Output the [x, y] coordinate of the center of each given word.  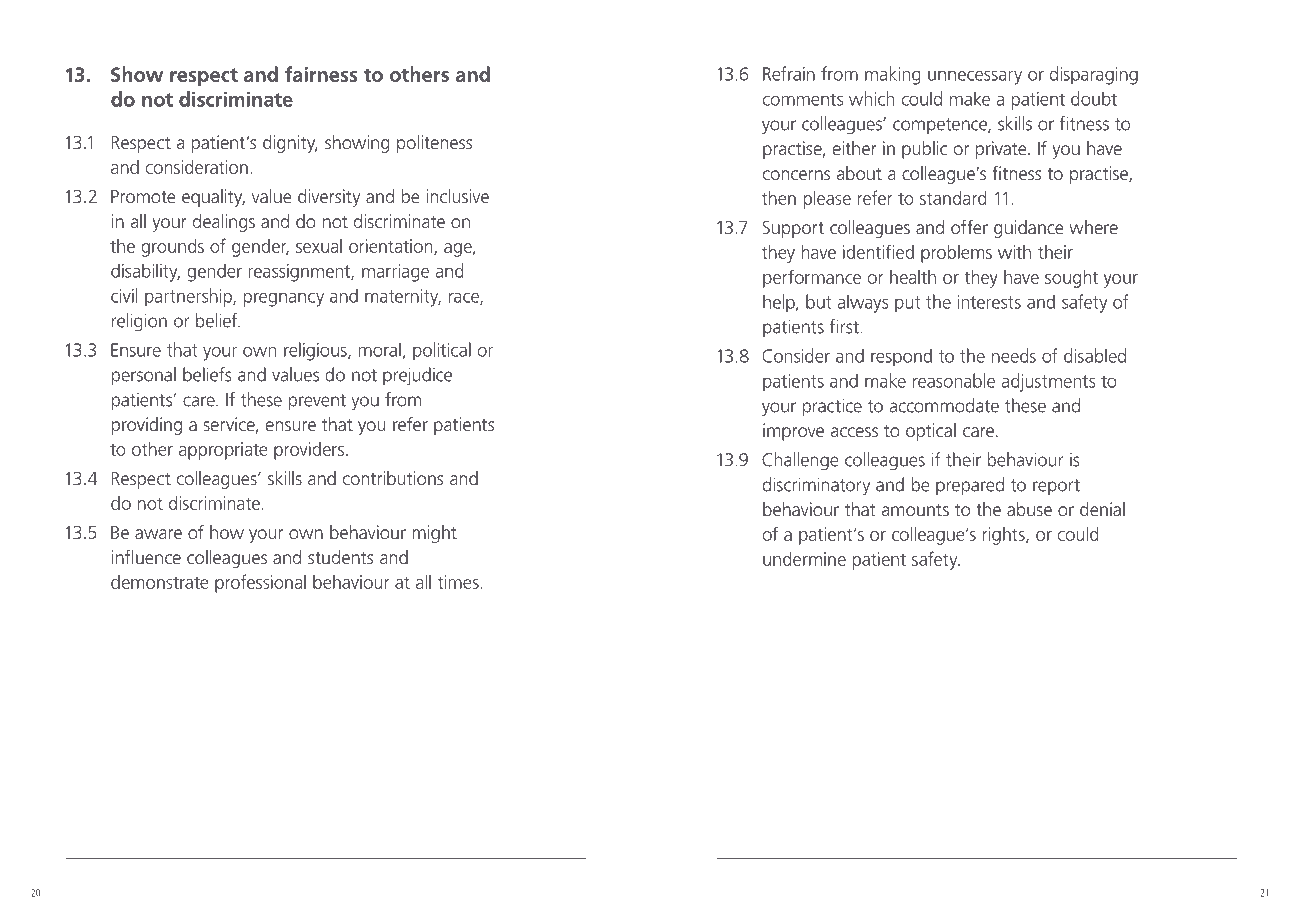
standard [953, 198]
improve [793, 432]
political [442, 351]
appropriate [223, 451]
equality [213, 198]
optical [931, 432]
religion [139, 322]
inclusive [457, 196]
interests [989, 302]
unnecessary [975, 78]
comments [803, 99]
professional [260, 583]
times [458, 582]
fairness [321, 74]
